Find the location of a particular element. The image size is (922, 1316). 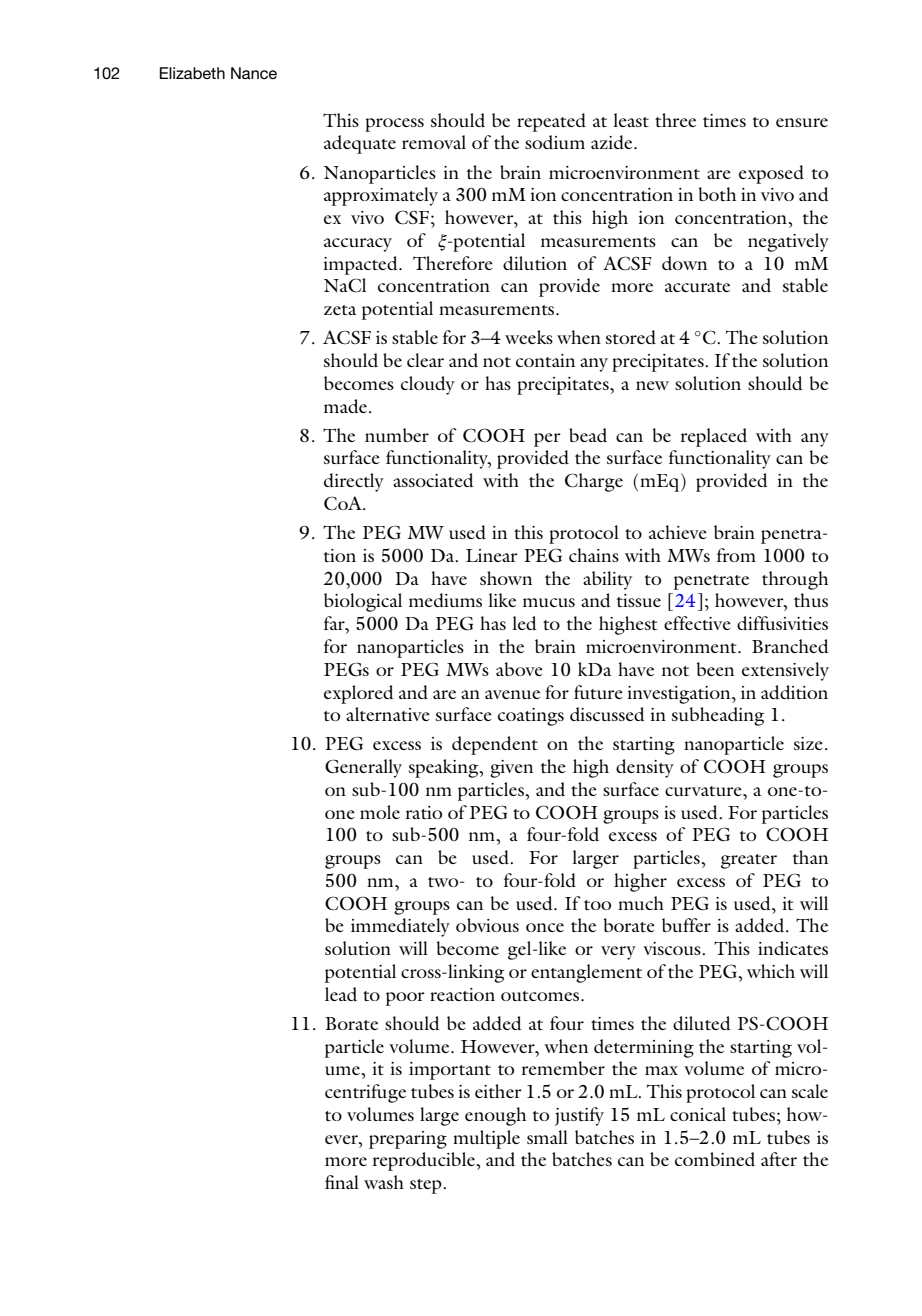

directly is located at coordinates (354, 482).
